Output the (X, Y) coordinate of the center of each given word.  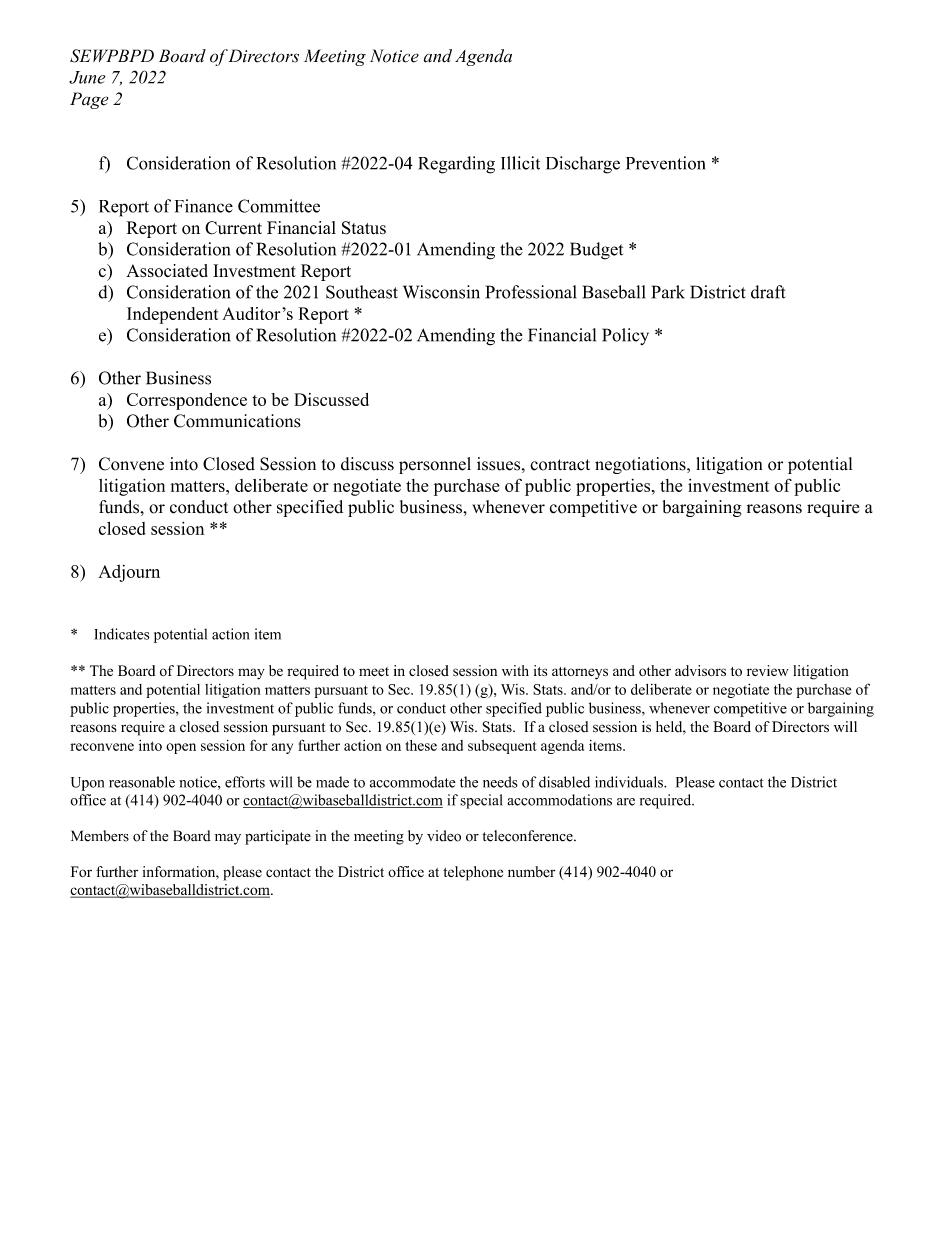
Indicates (121, 634)
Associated (167, 271)
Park (668, 292)
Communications (237, 421)
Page (89, 100)
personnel (435, 465)
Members (100, 836)
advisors (700, 670)
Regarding (456, 165)
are (626, 802)
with (515, 670)
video (444, 836)
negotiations (641, 465)
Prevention (666, 163)
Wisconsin (441, 292)
